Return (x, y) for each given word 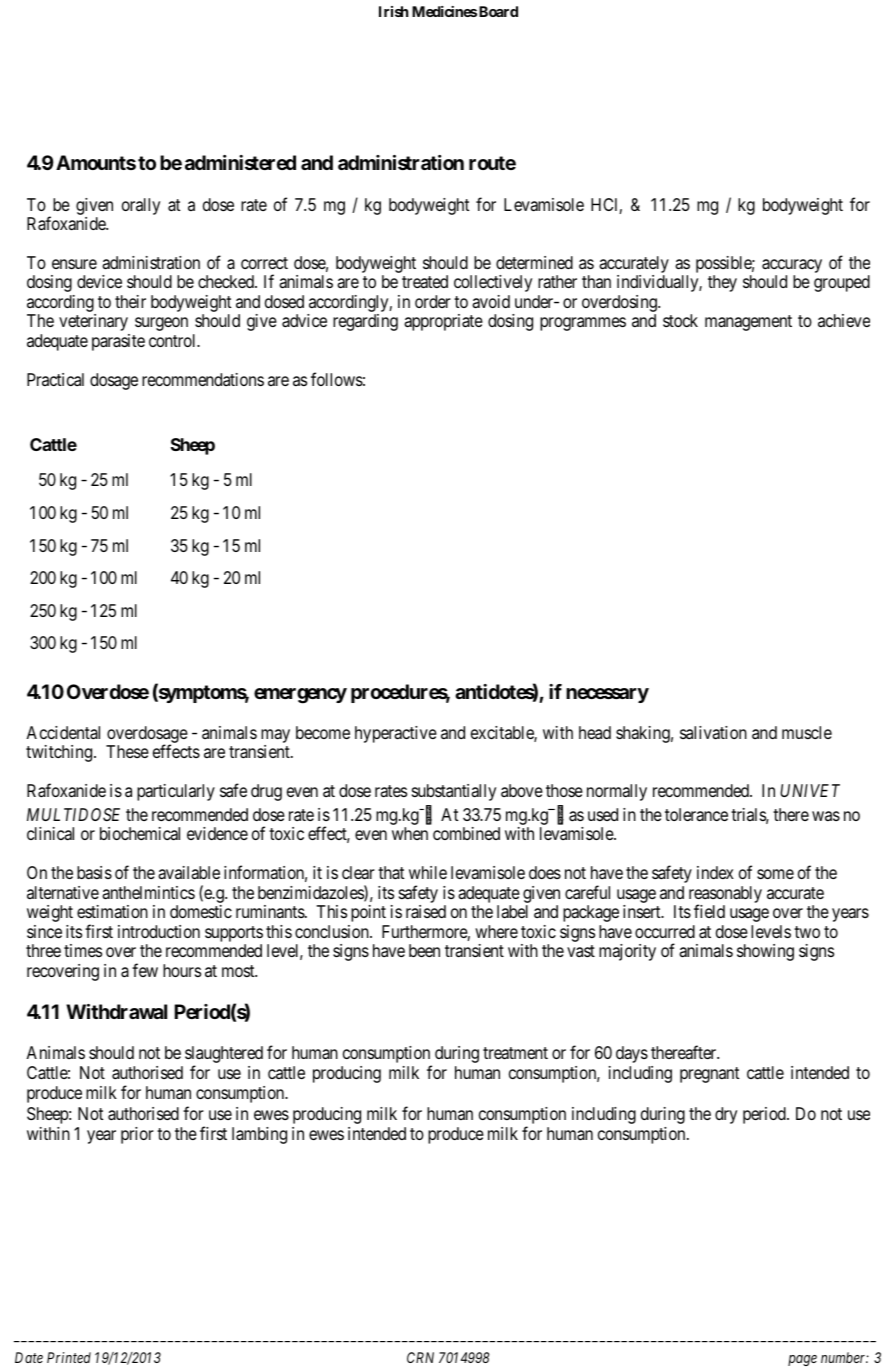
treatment (515, 1053)
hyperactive (396, 734)
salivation (713, 733)
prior (137, 1135)
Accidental (63, 733)
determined (534, 262)
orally (141, 206)
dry (726, 1115)
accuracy (792, 267)
